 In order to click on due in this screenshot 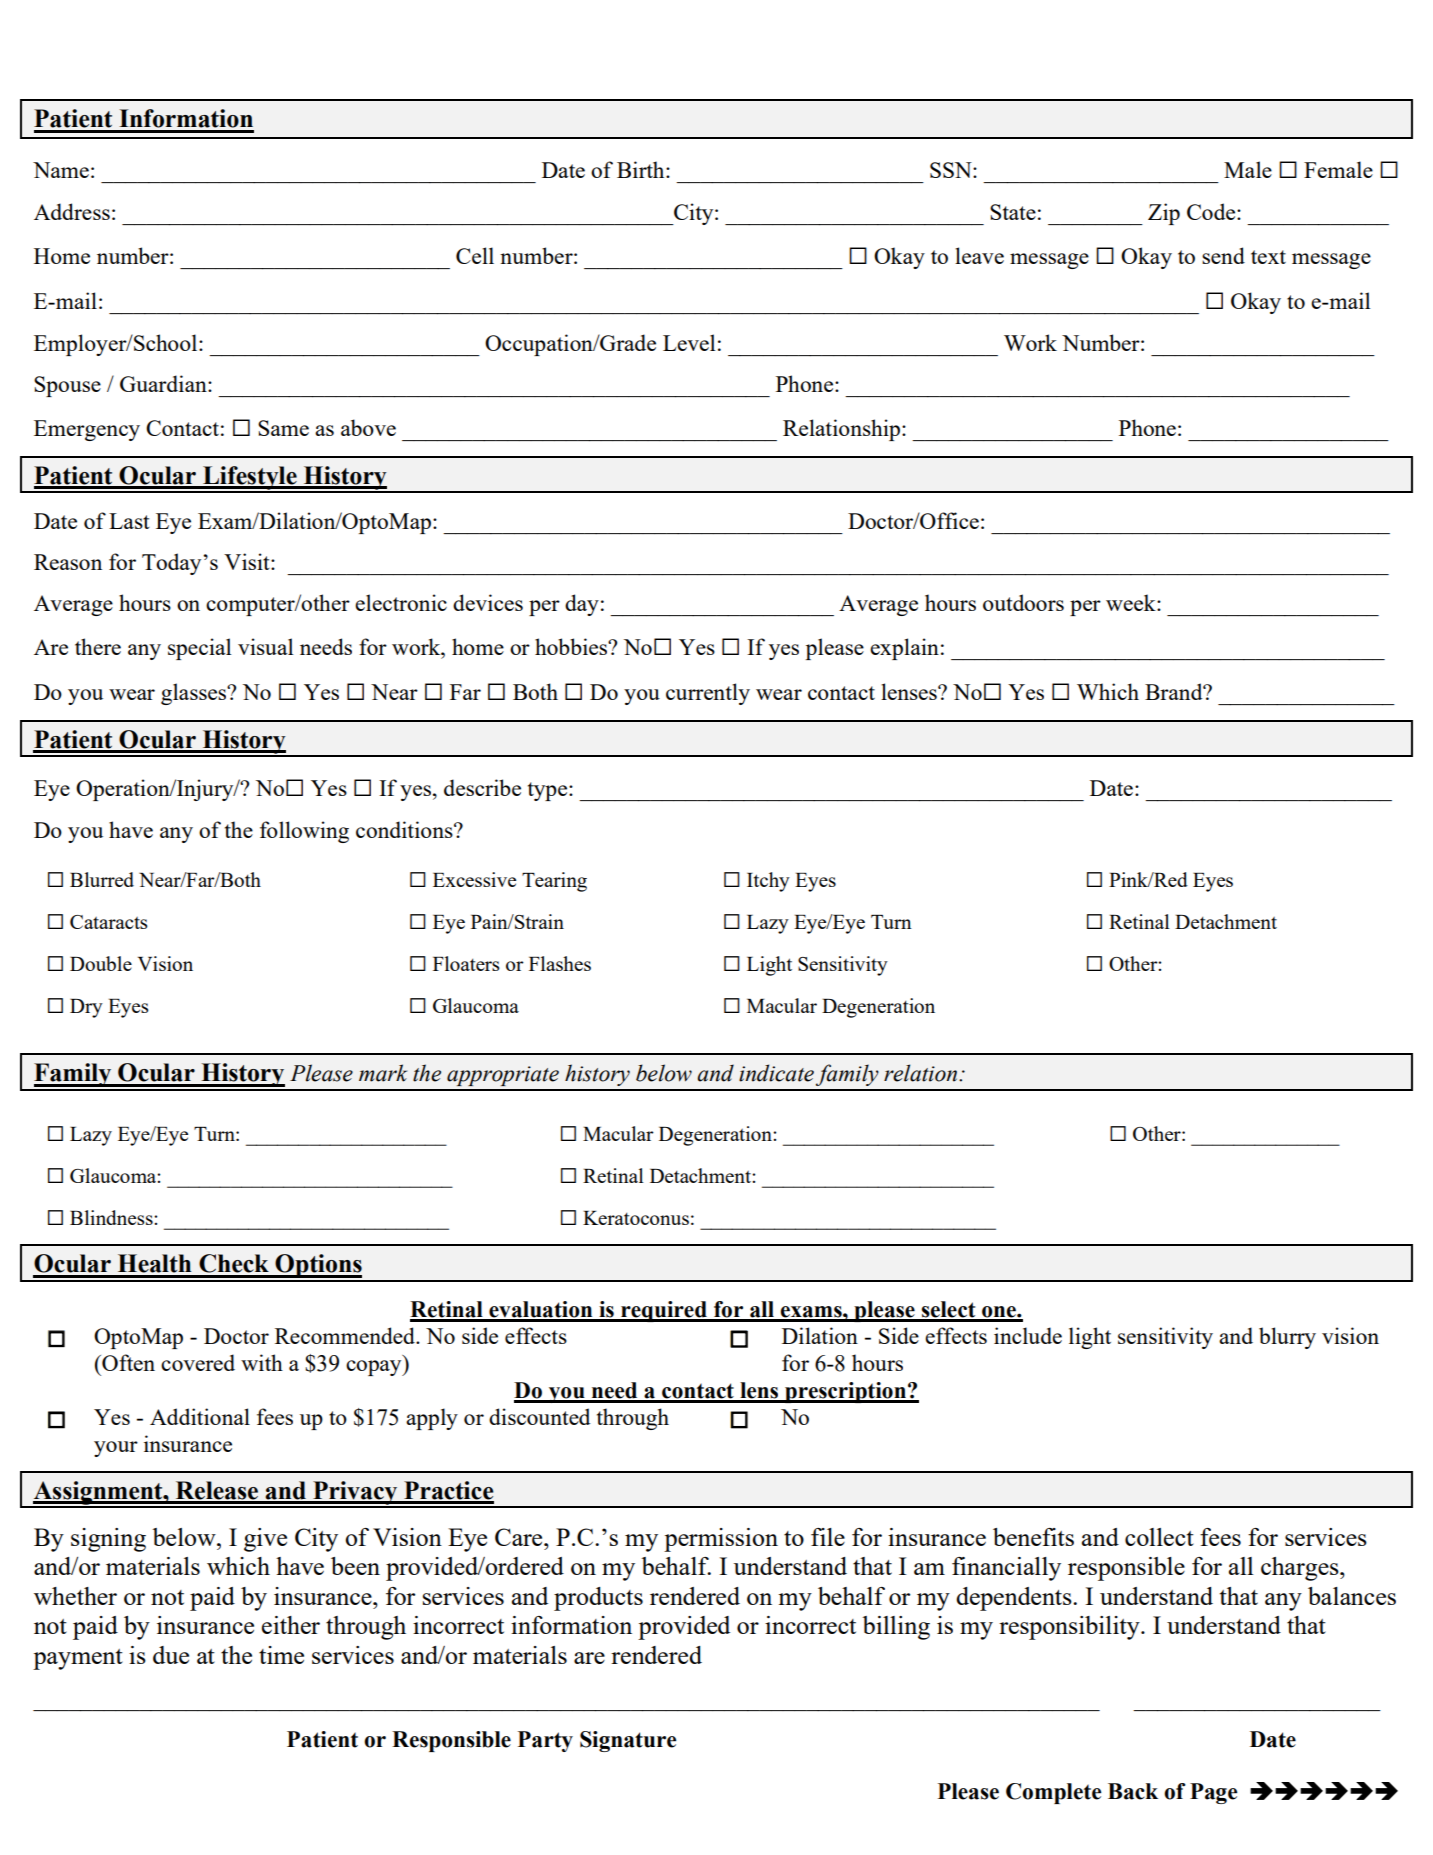, I will do `click(171, 1655)`.
